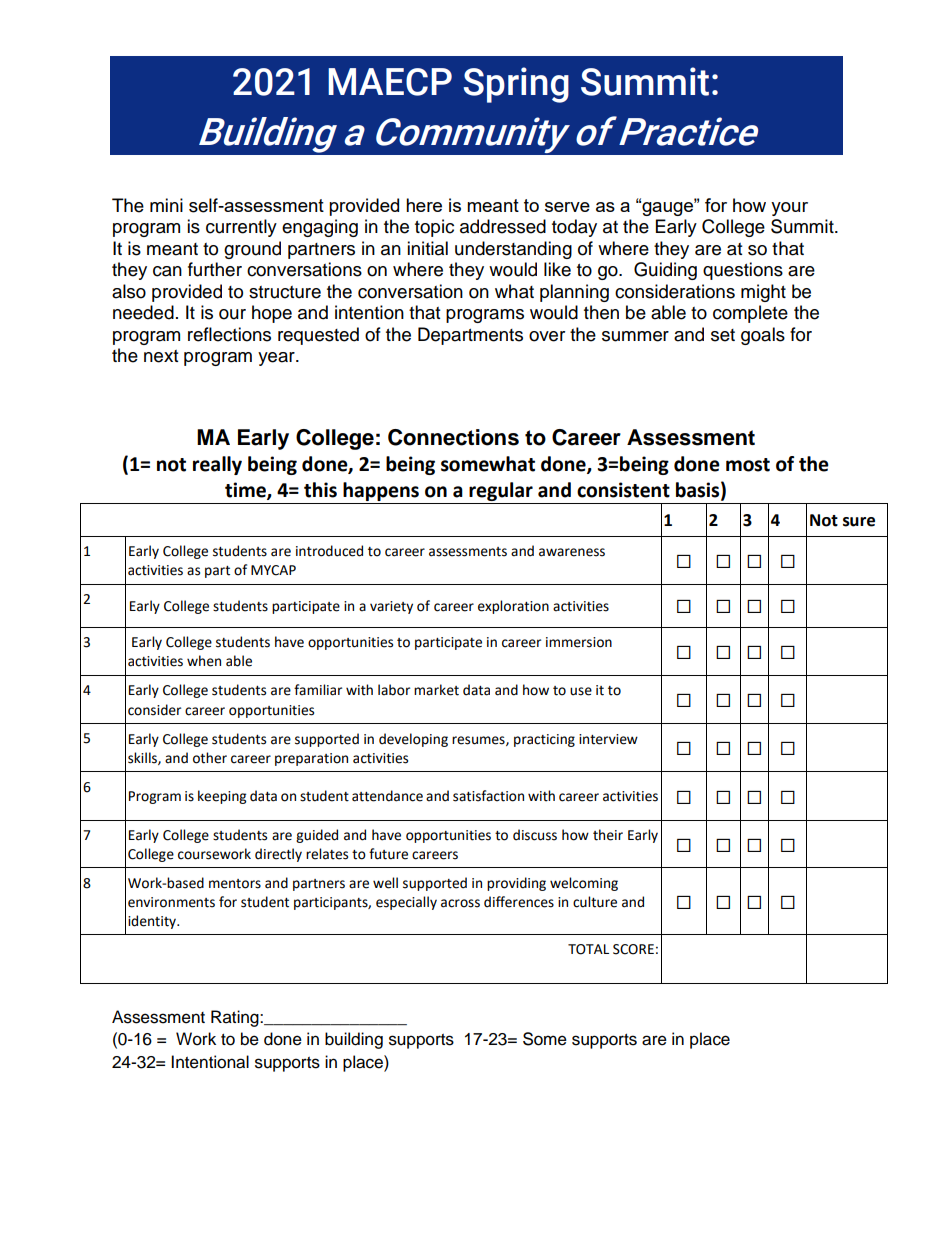  Describe the element at coordinates (501, 493) in the page. I see `regular` at that location.
